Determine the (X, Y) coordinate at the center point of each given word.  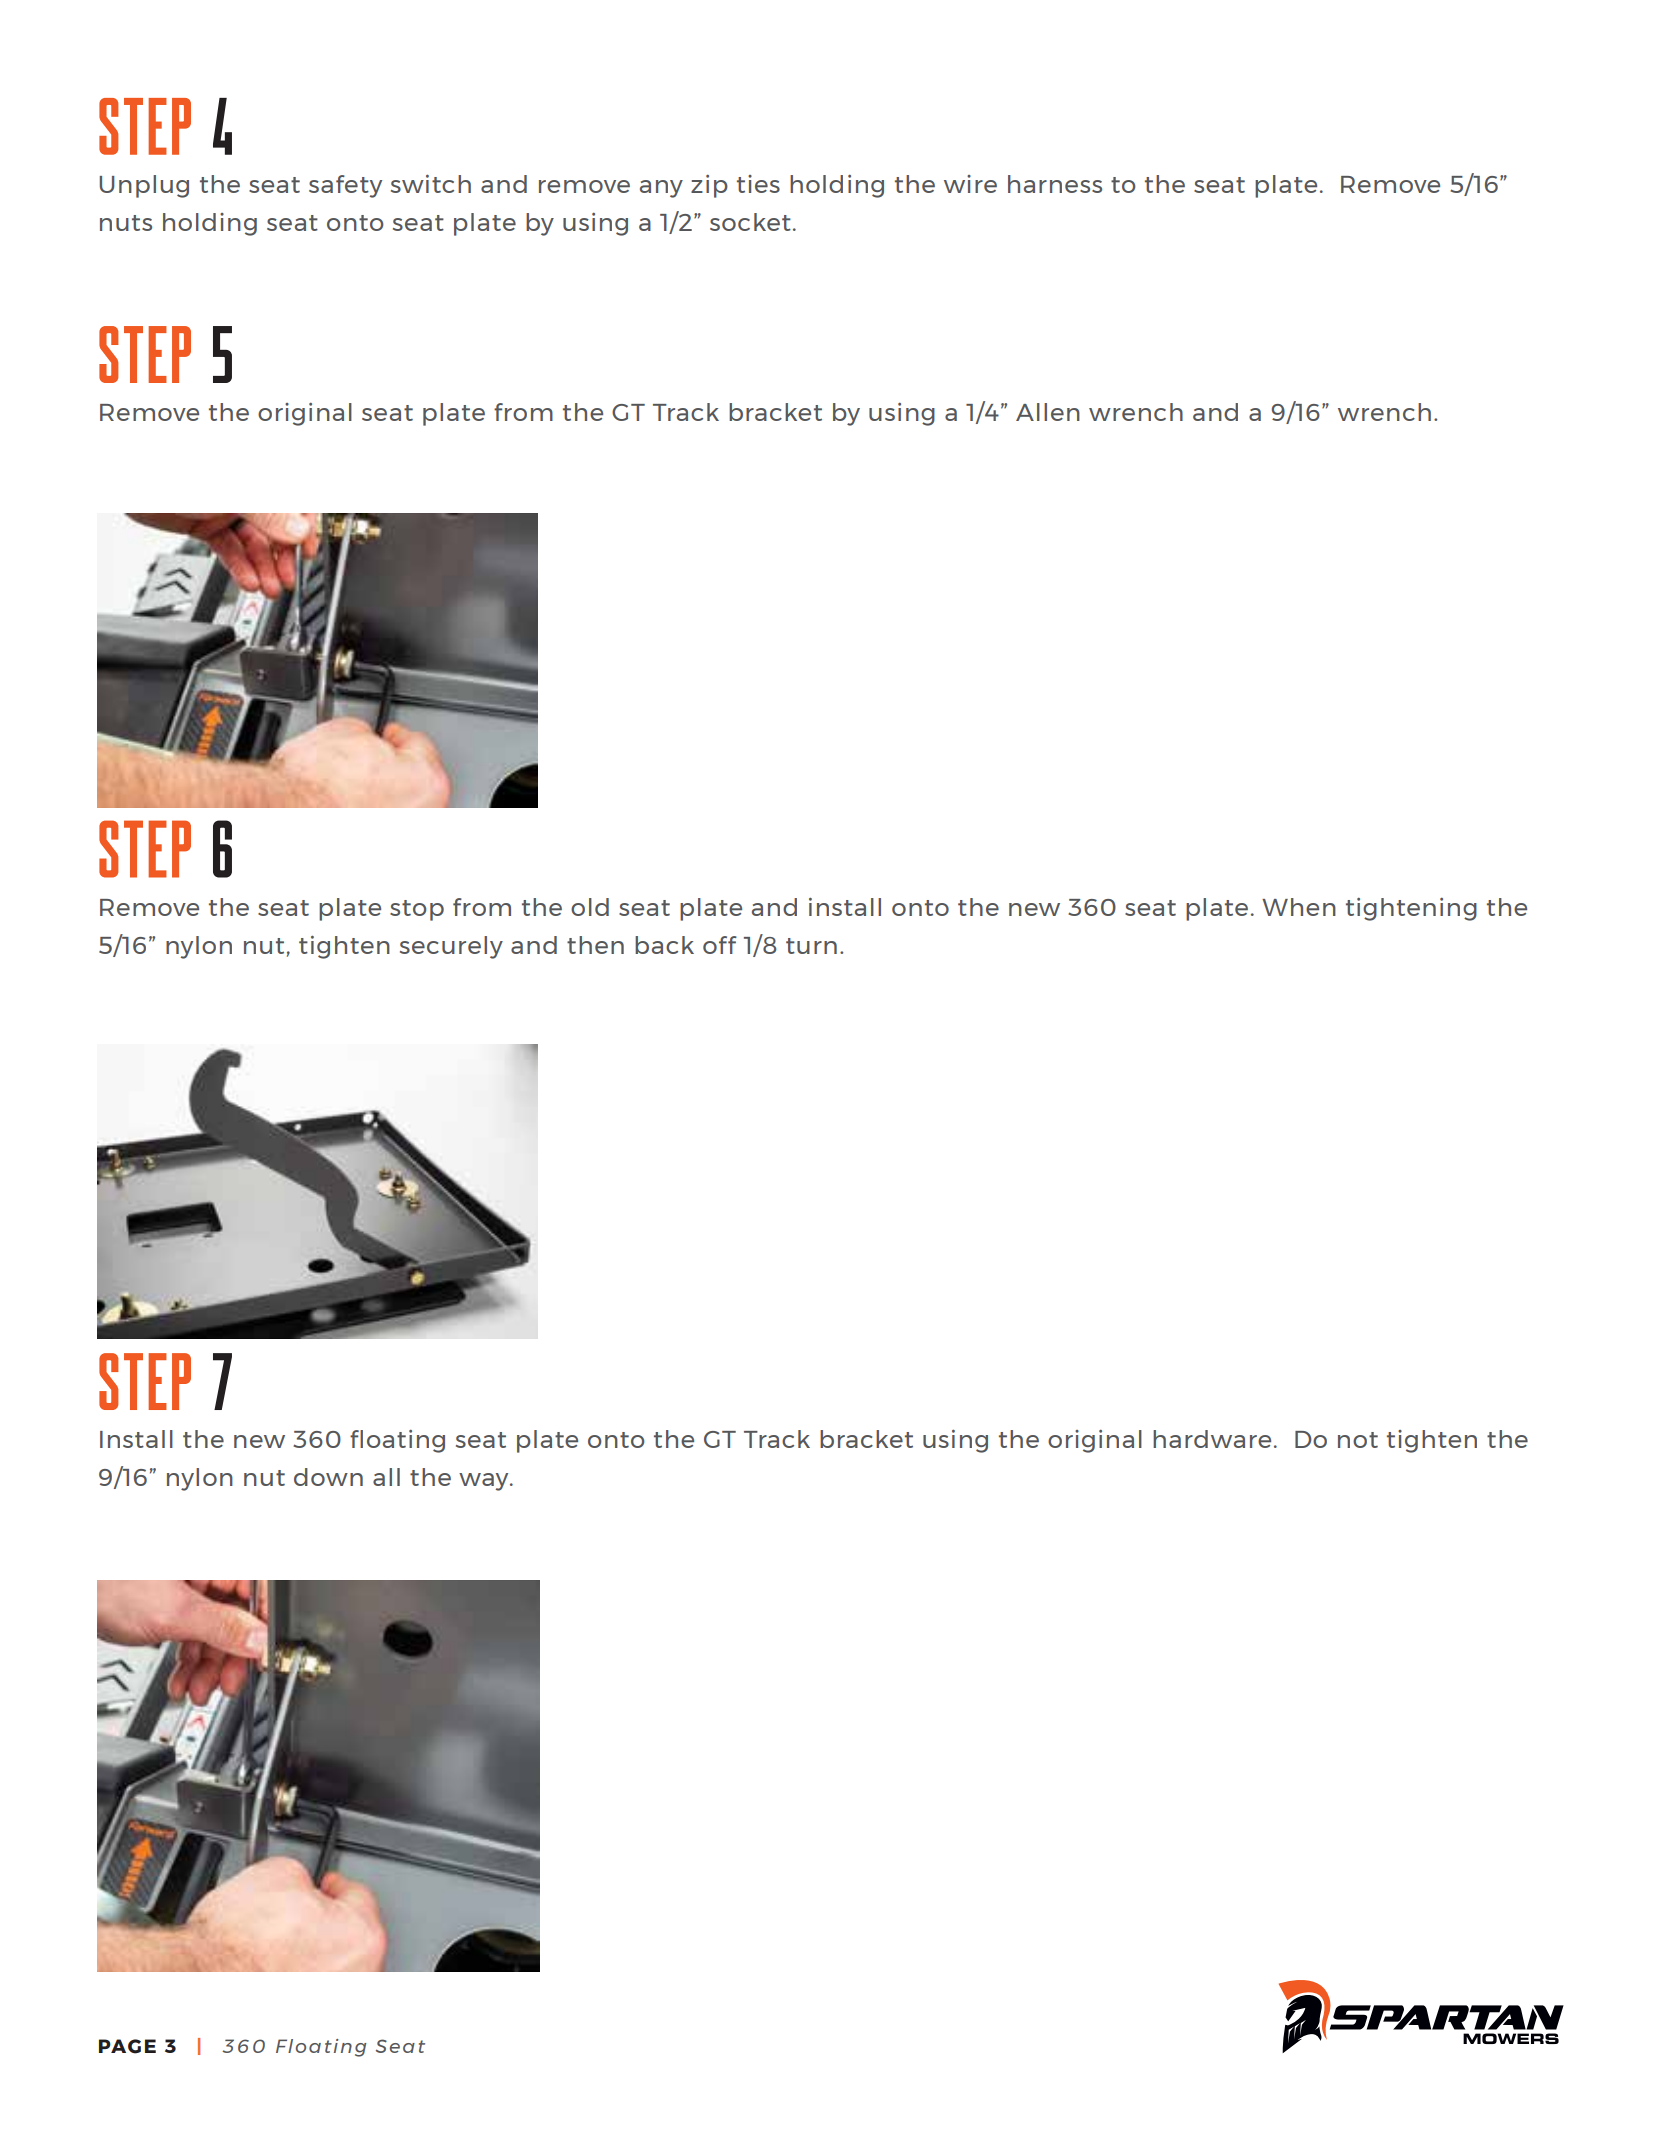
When (1299, 907)
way (485, 1482)
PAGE (127, 2046)
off (720, 945)
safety (345, 186)
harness (1055, 184)
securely (451, 947)
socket (750, 222)
